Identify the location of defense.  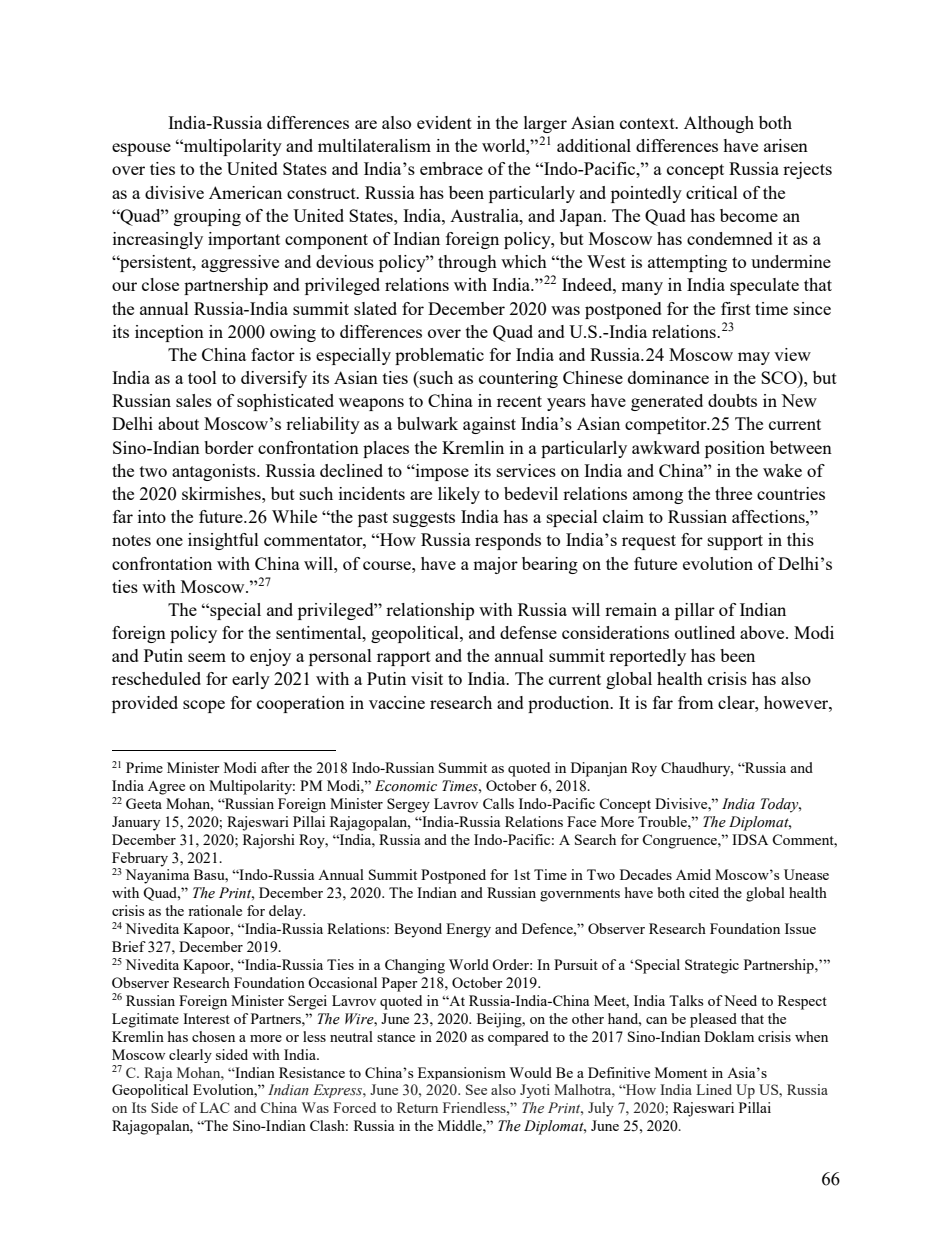
(528, 632).
